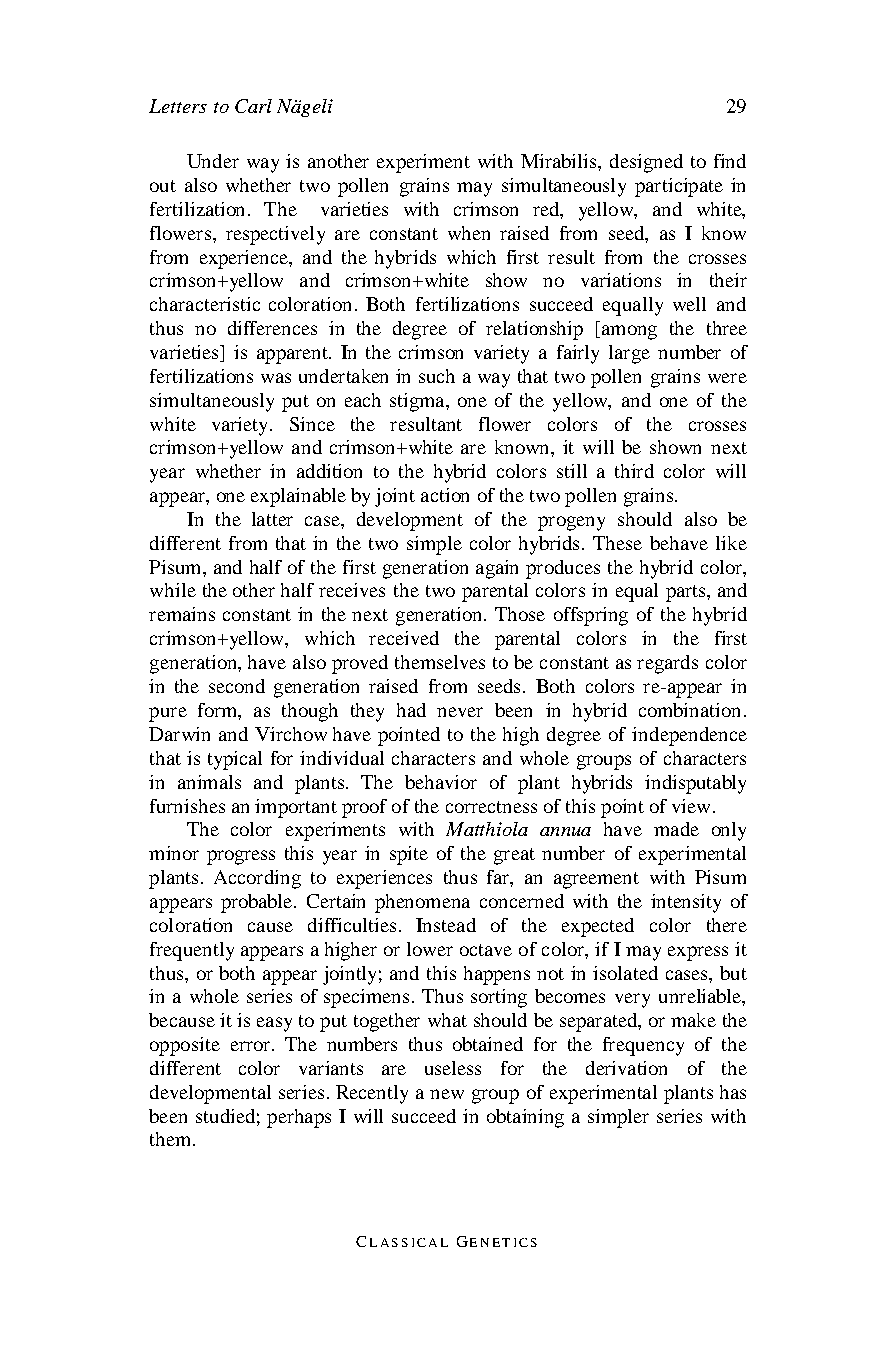  I want to click on designed, so click(646, 163).
